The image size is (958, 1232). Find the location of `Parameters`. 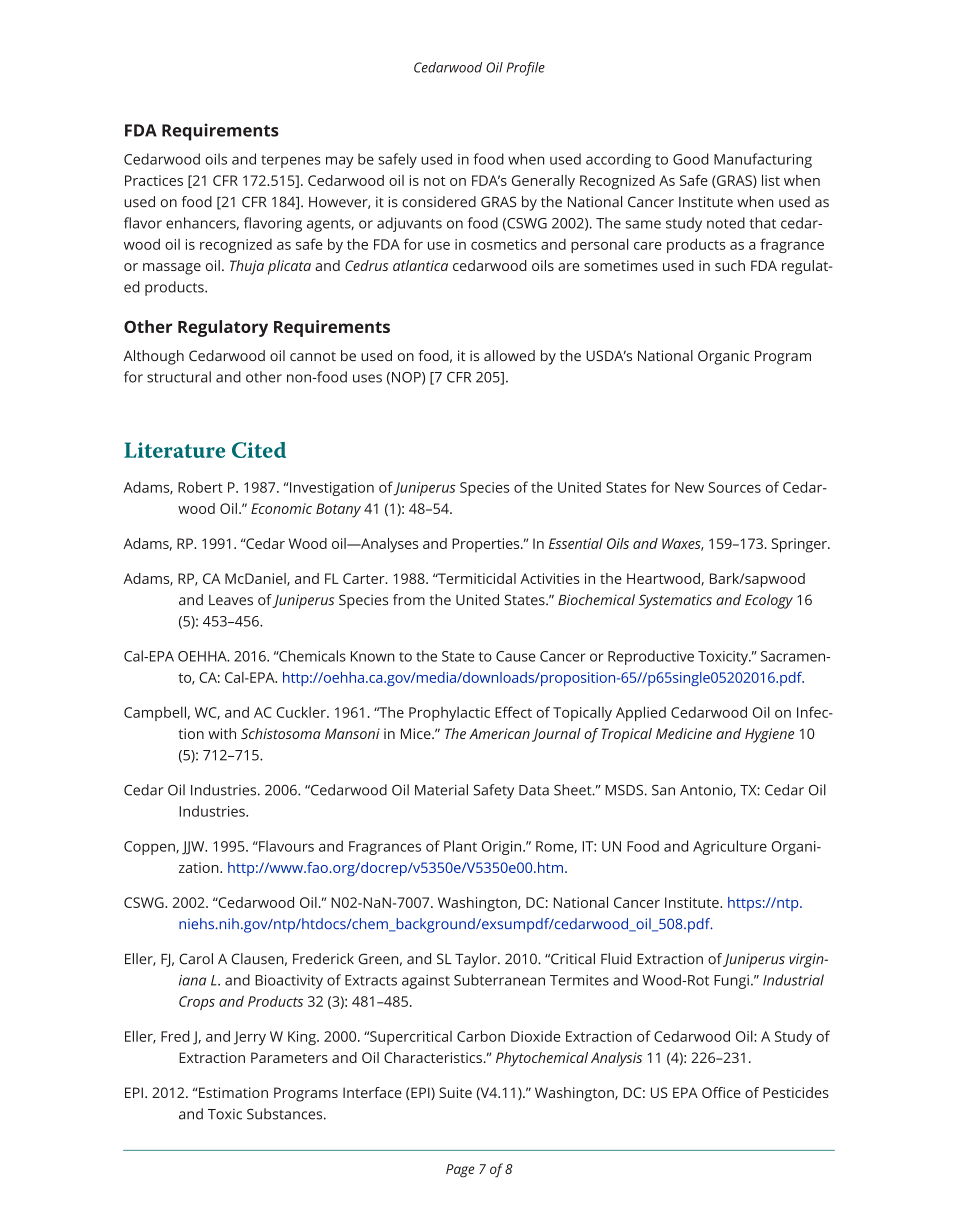

Parameters is located at coordinates (289, 1057).
